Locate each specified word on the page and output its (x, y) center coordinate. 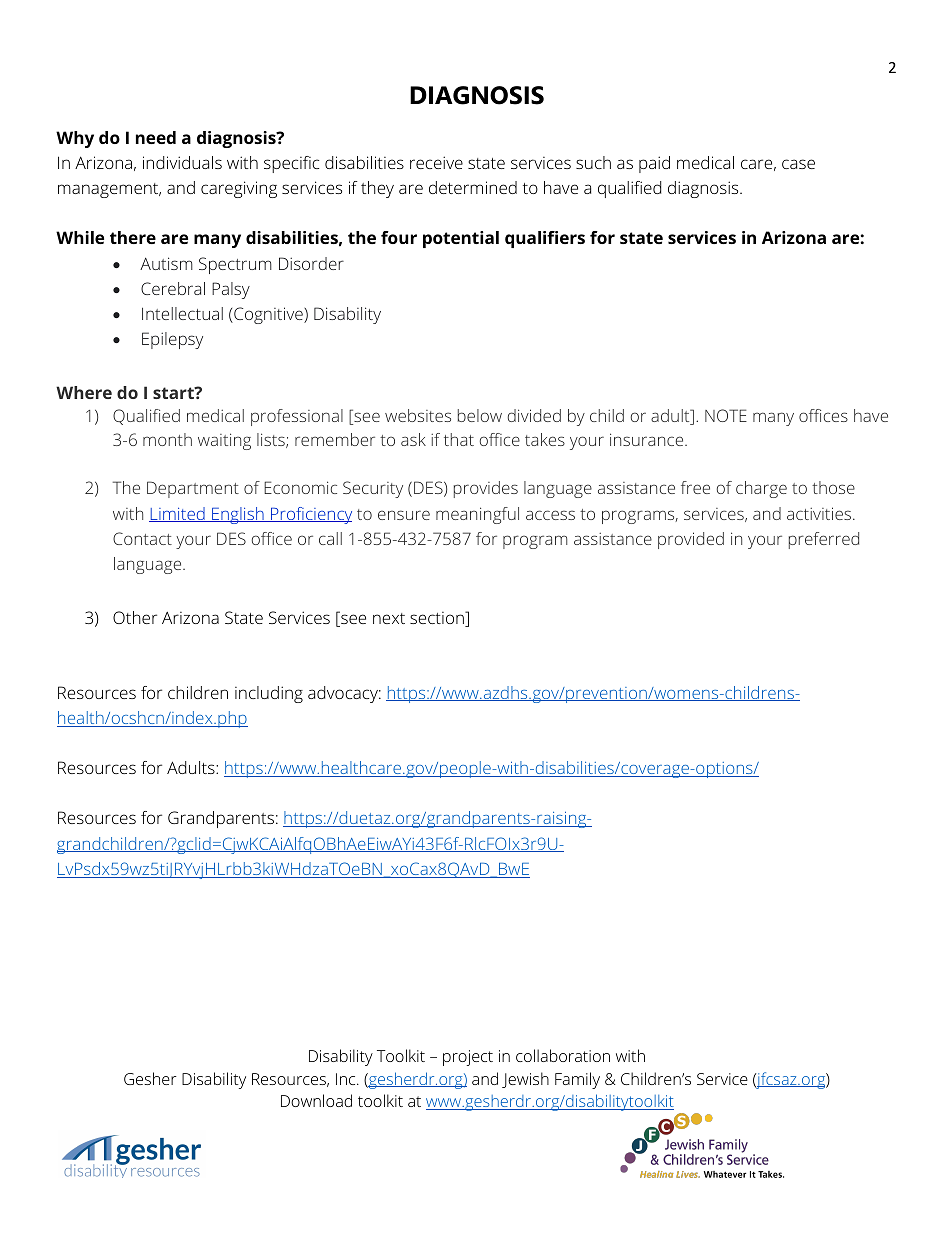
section (438, 619)
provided (691, 540)
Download (316, 1100)
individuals (182, 162)
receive (436, 162)
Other (135, 617)
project (468, 1058)
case (798, 164)
